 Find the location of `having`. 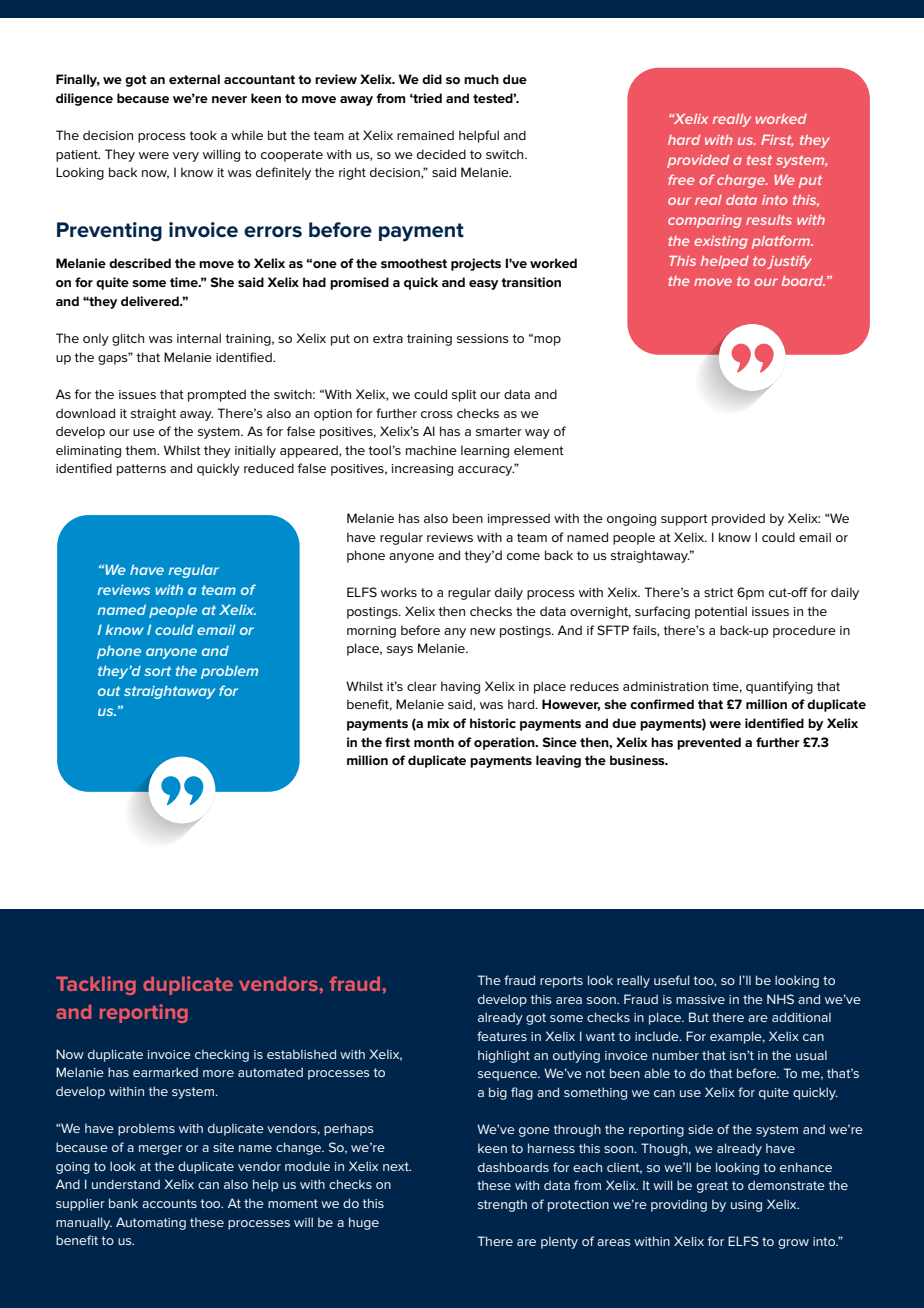

having is located at coordinates (460, 687).
